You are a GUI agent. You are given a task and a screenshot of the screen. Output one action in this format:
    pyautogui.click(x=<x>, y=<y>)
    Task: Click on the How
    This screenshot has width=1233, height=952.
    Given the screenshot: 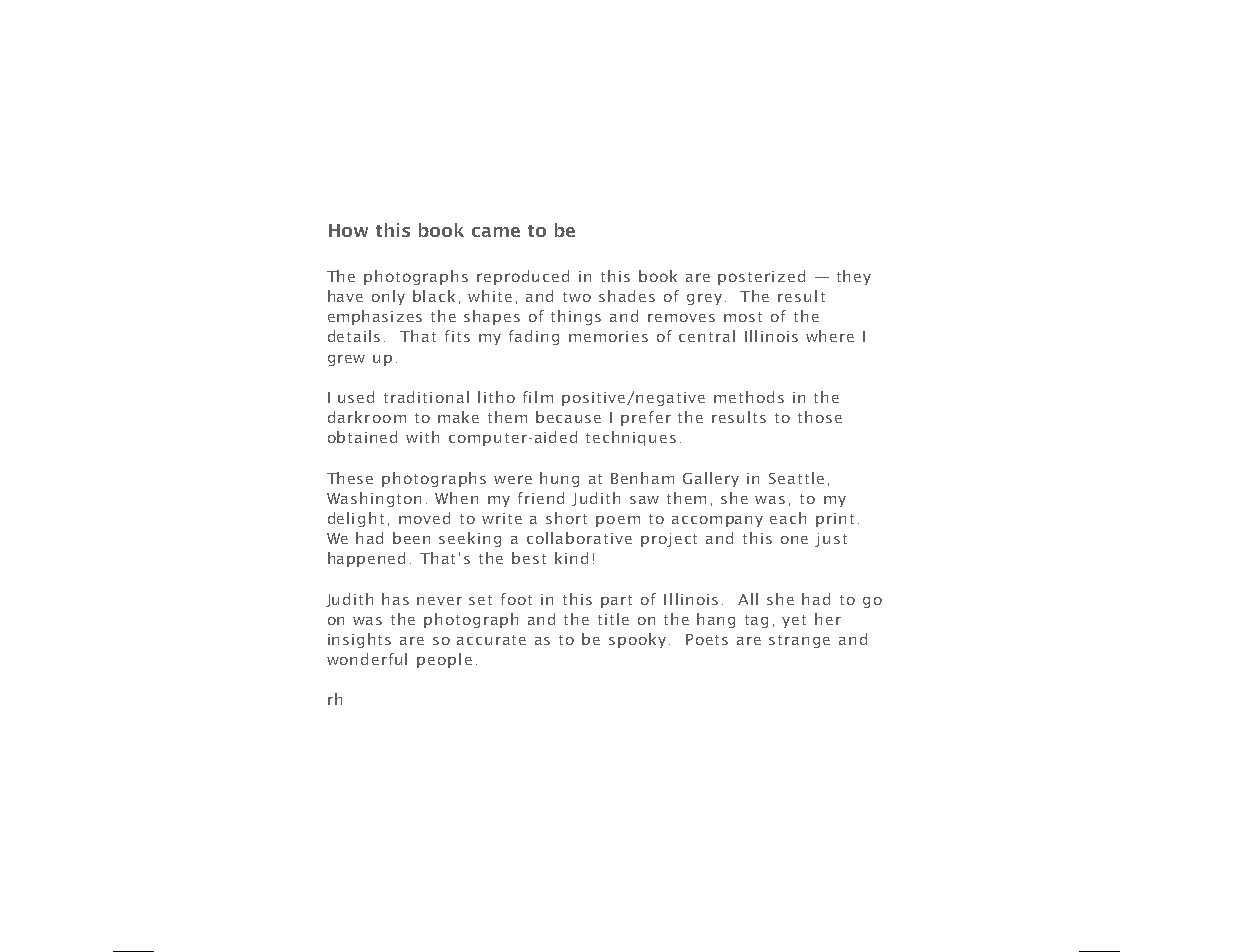 What is the action you would take?
    pyautogui.click(x=348, y=230)
